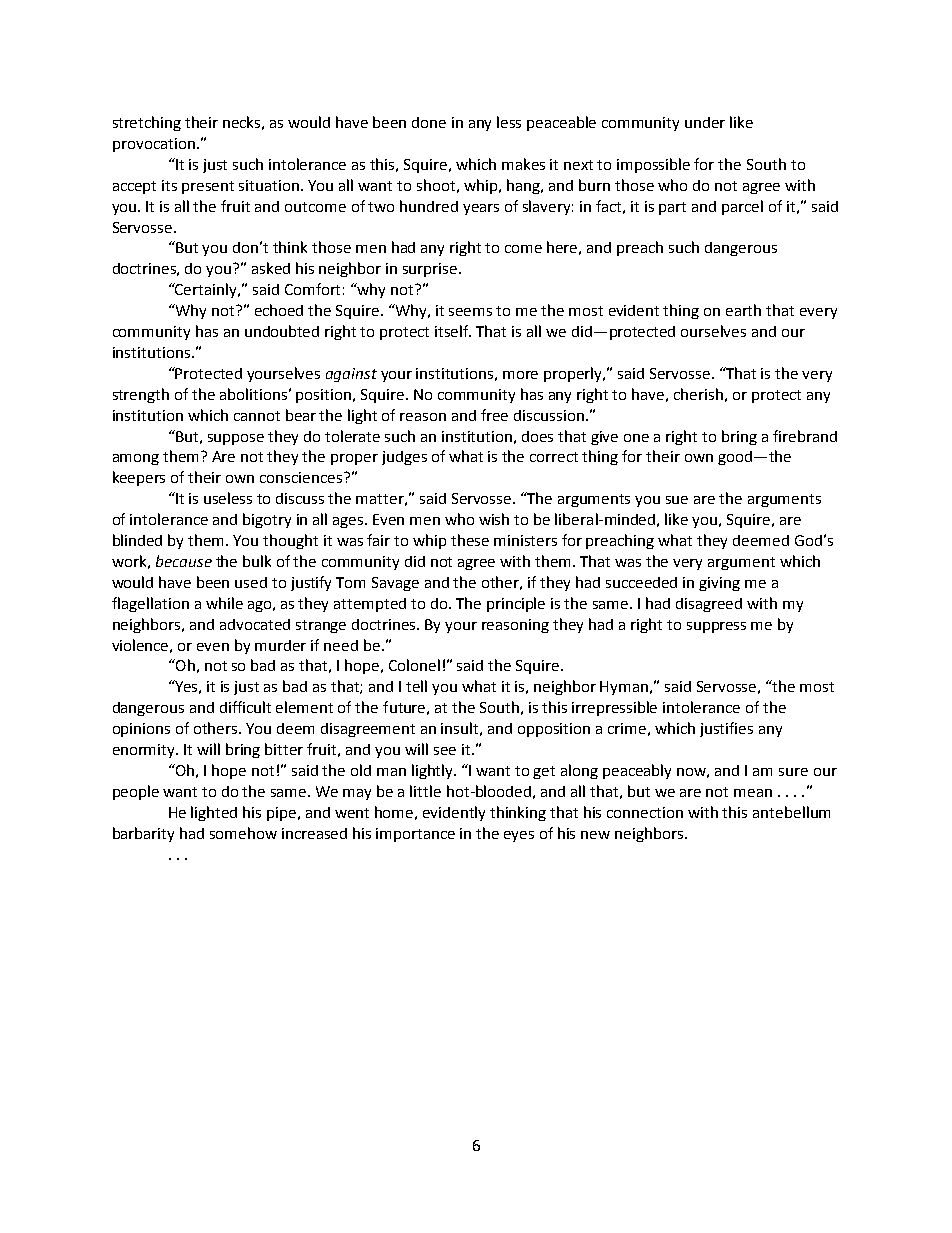 Image resolution: width=952 pixels, height=1233 pixels. Describe the element at coordinates (425, 791) in the screenshot. I see `little` at that location.
